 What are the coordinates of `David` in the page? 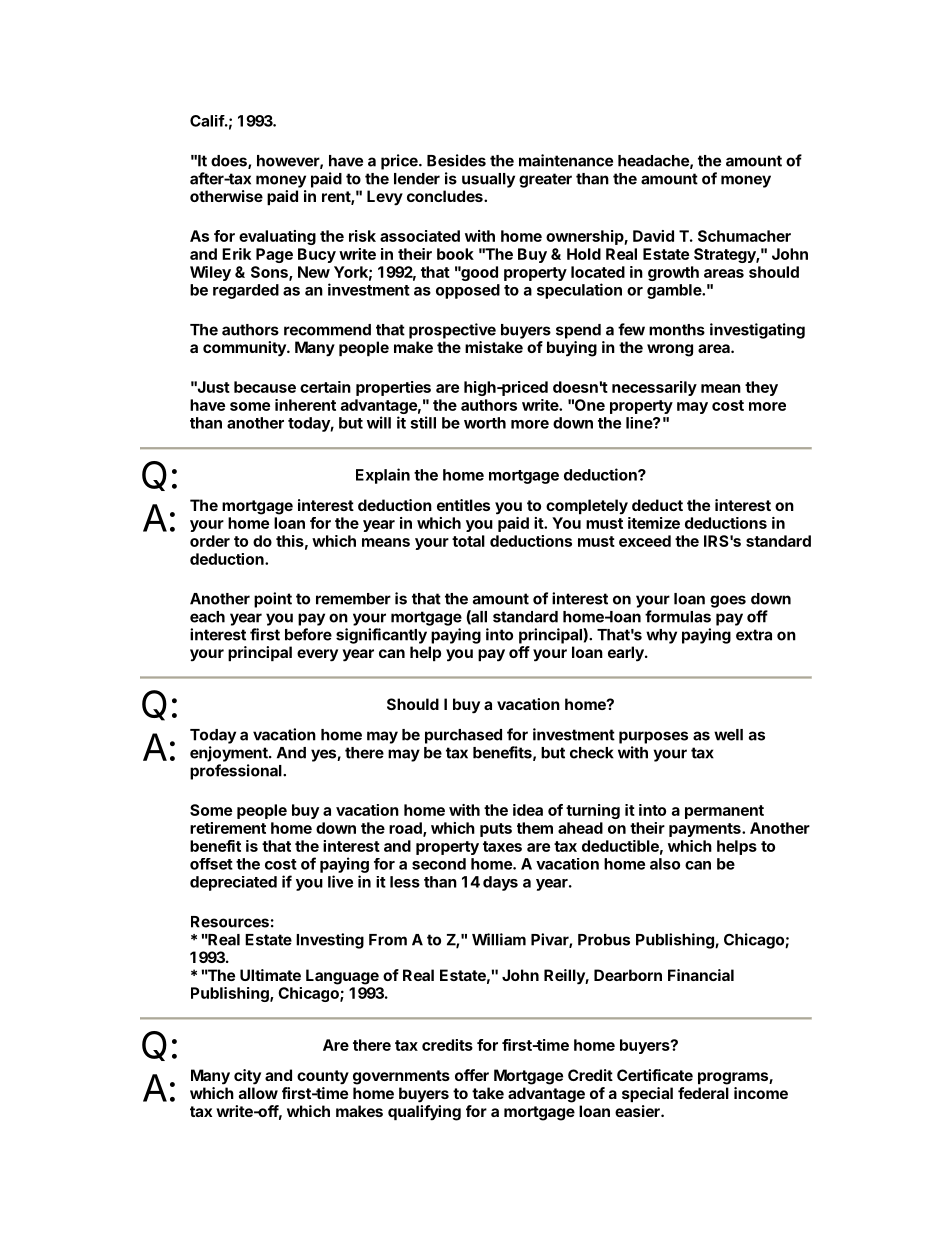 It's located at (653, 236).
